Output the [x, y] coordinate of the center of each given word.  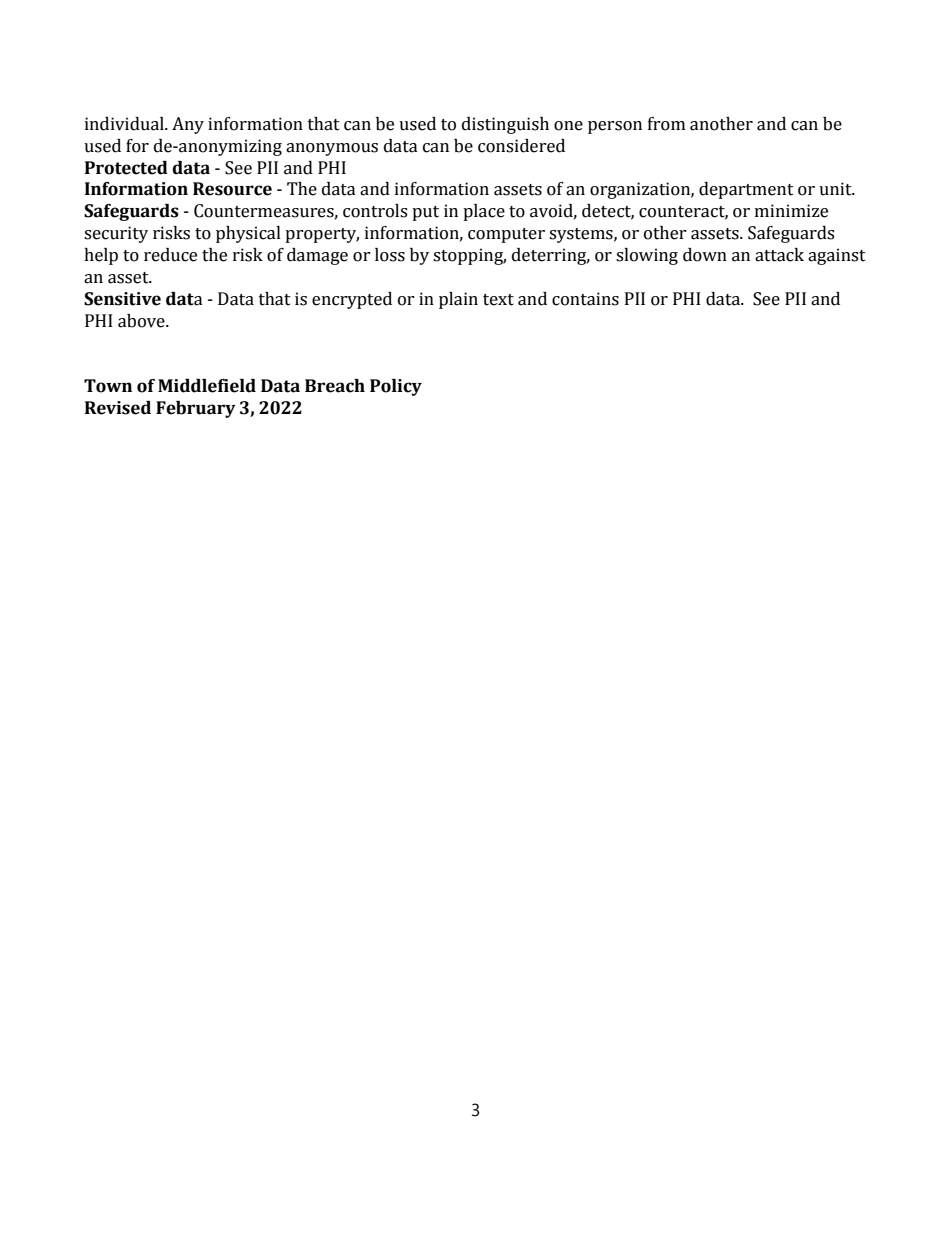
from [666, 124]
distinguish [505, 125]
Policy [396, 387]
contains [585, 299]
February [196, 409]
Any [188, 125]
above [142, 321]
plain [458, 300]
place [484, 212]
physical [248, 234]
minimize [791, 211]
